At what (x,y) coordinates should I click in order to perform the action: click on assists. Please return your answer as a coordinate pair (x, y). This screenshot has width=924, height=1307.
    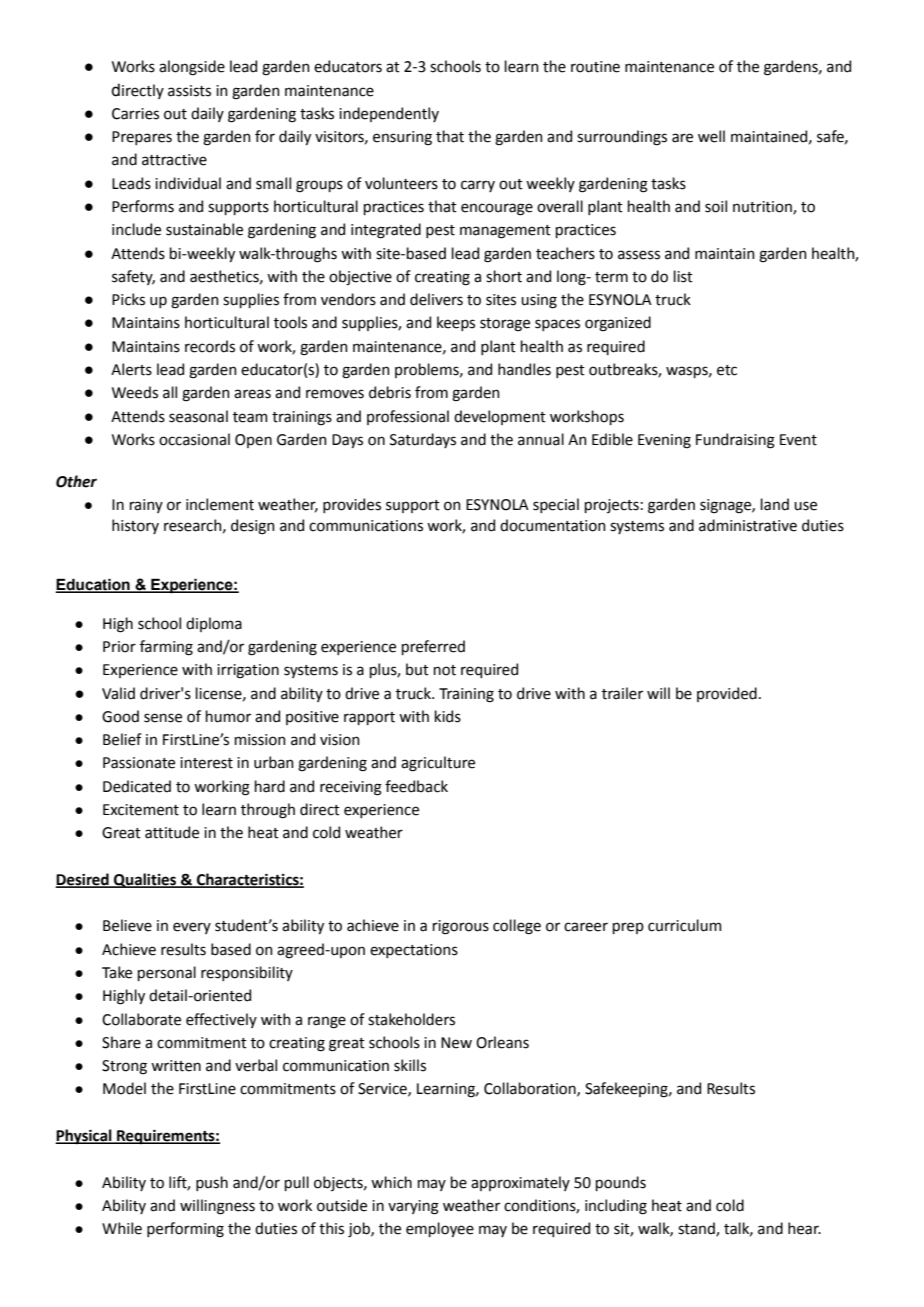
    Looking at the image, I should click on (189, 91).
